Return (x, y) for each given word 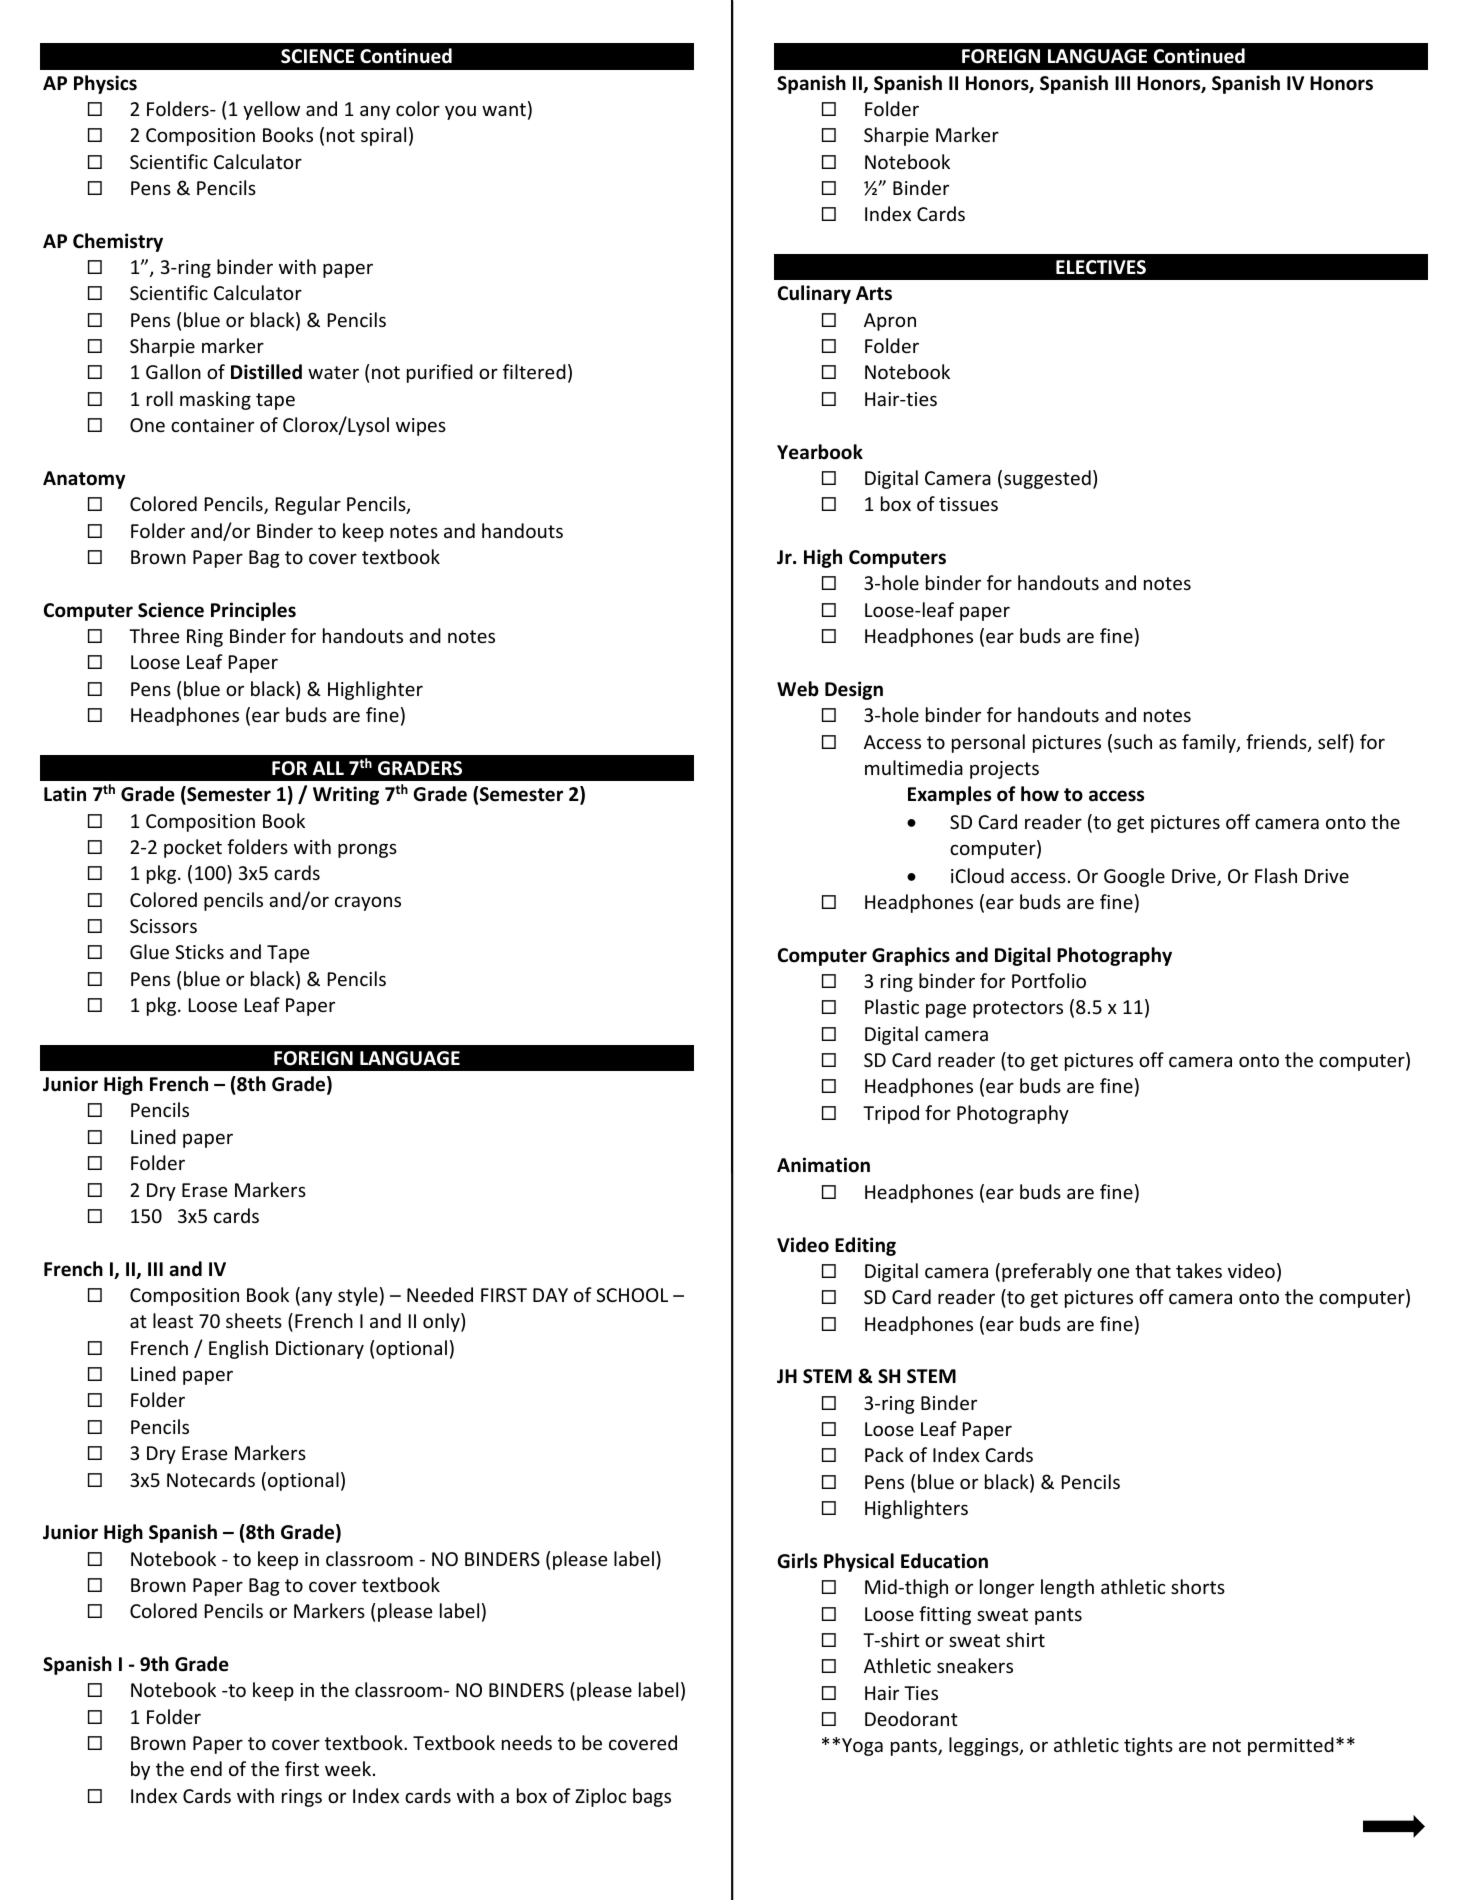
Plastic (892, 1006)
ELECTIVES (1101, 267)
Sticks (199, 951)
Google (1134, 877)
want (504, 109)
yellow (271, 110)
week (348, 1768)
